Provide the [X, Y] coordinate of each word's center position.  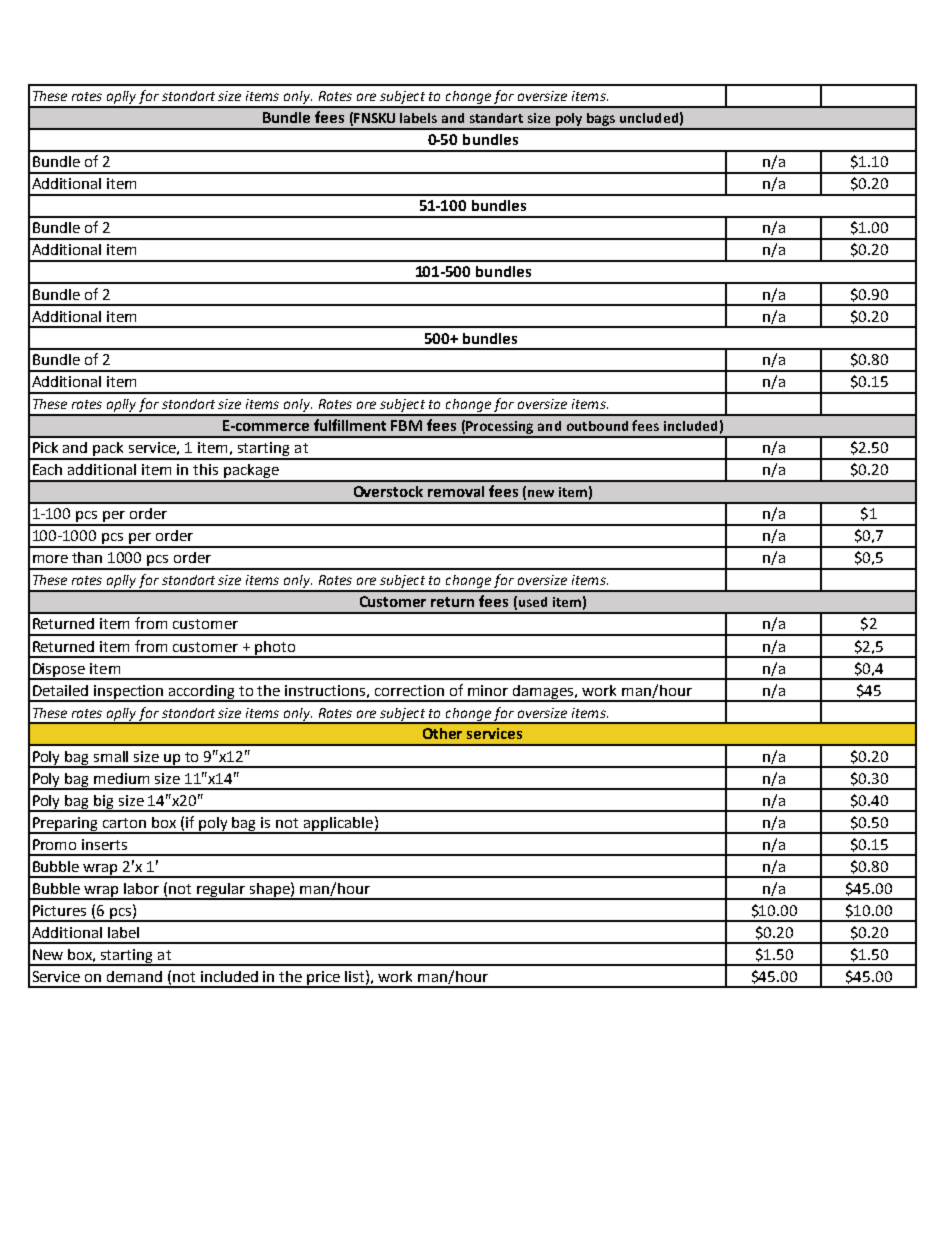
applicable [338, 825]
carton [124, 823]
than [87, 557]
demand [134, 976]
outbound [597, 426]
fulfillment [350, 425]
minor [488, 690]
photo [275, 649]
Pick [45, 447]
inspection [129, 693]
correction [409, 690]
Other [442, 733]
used [533, 602]
